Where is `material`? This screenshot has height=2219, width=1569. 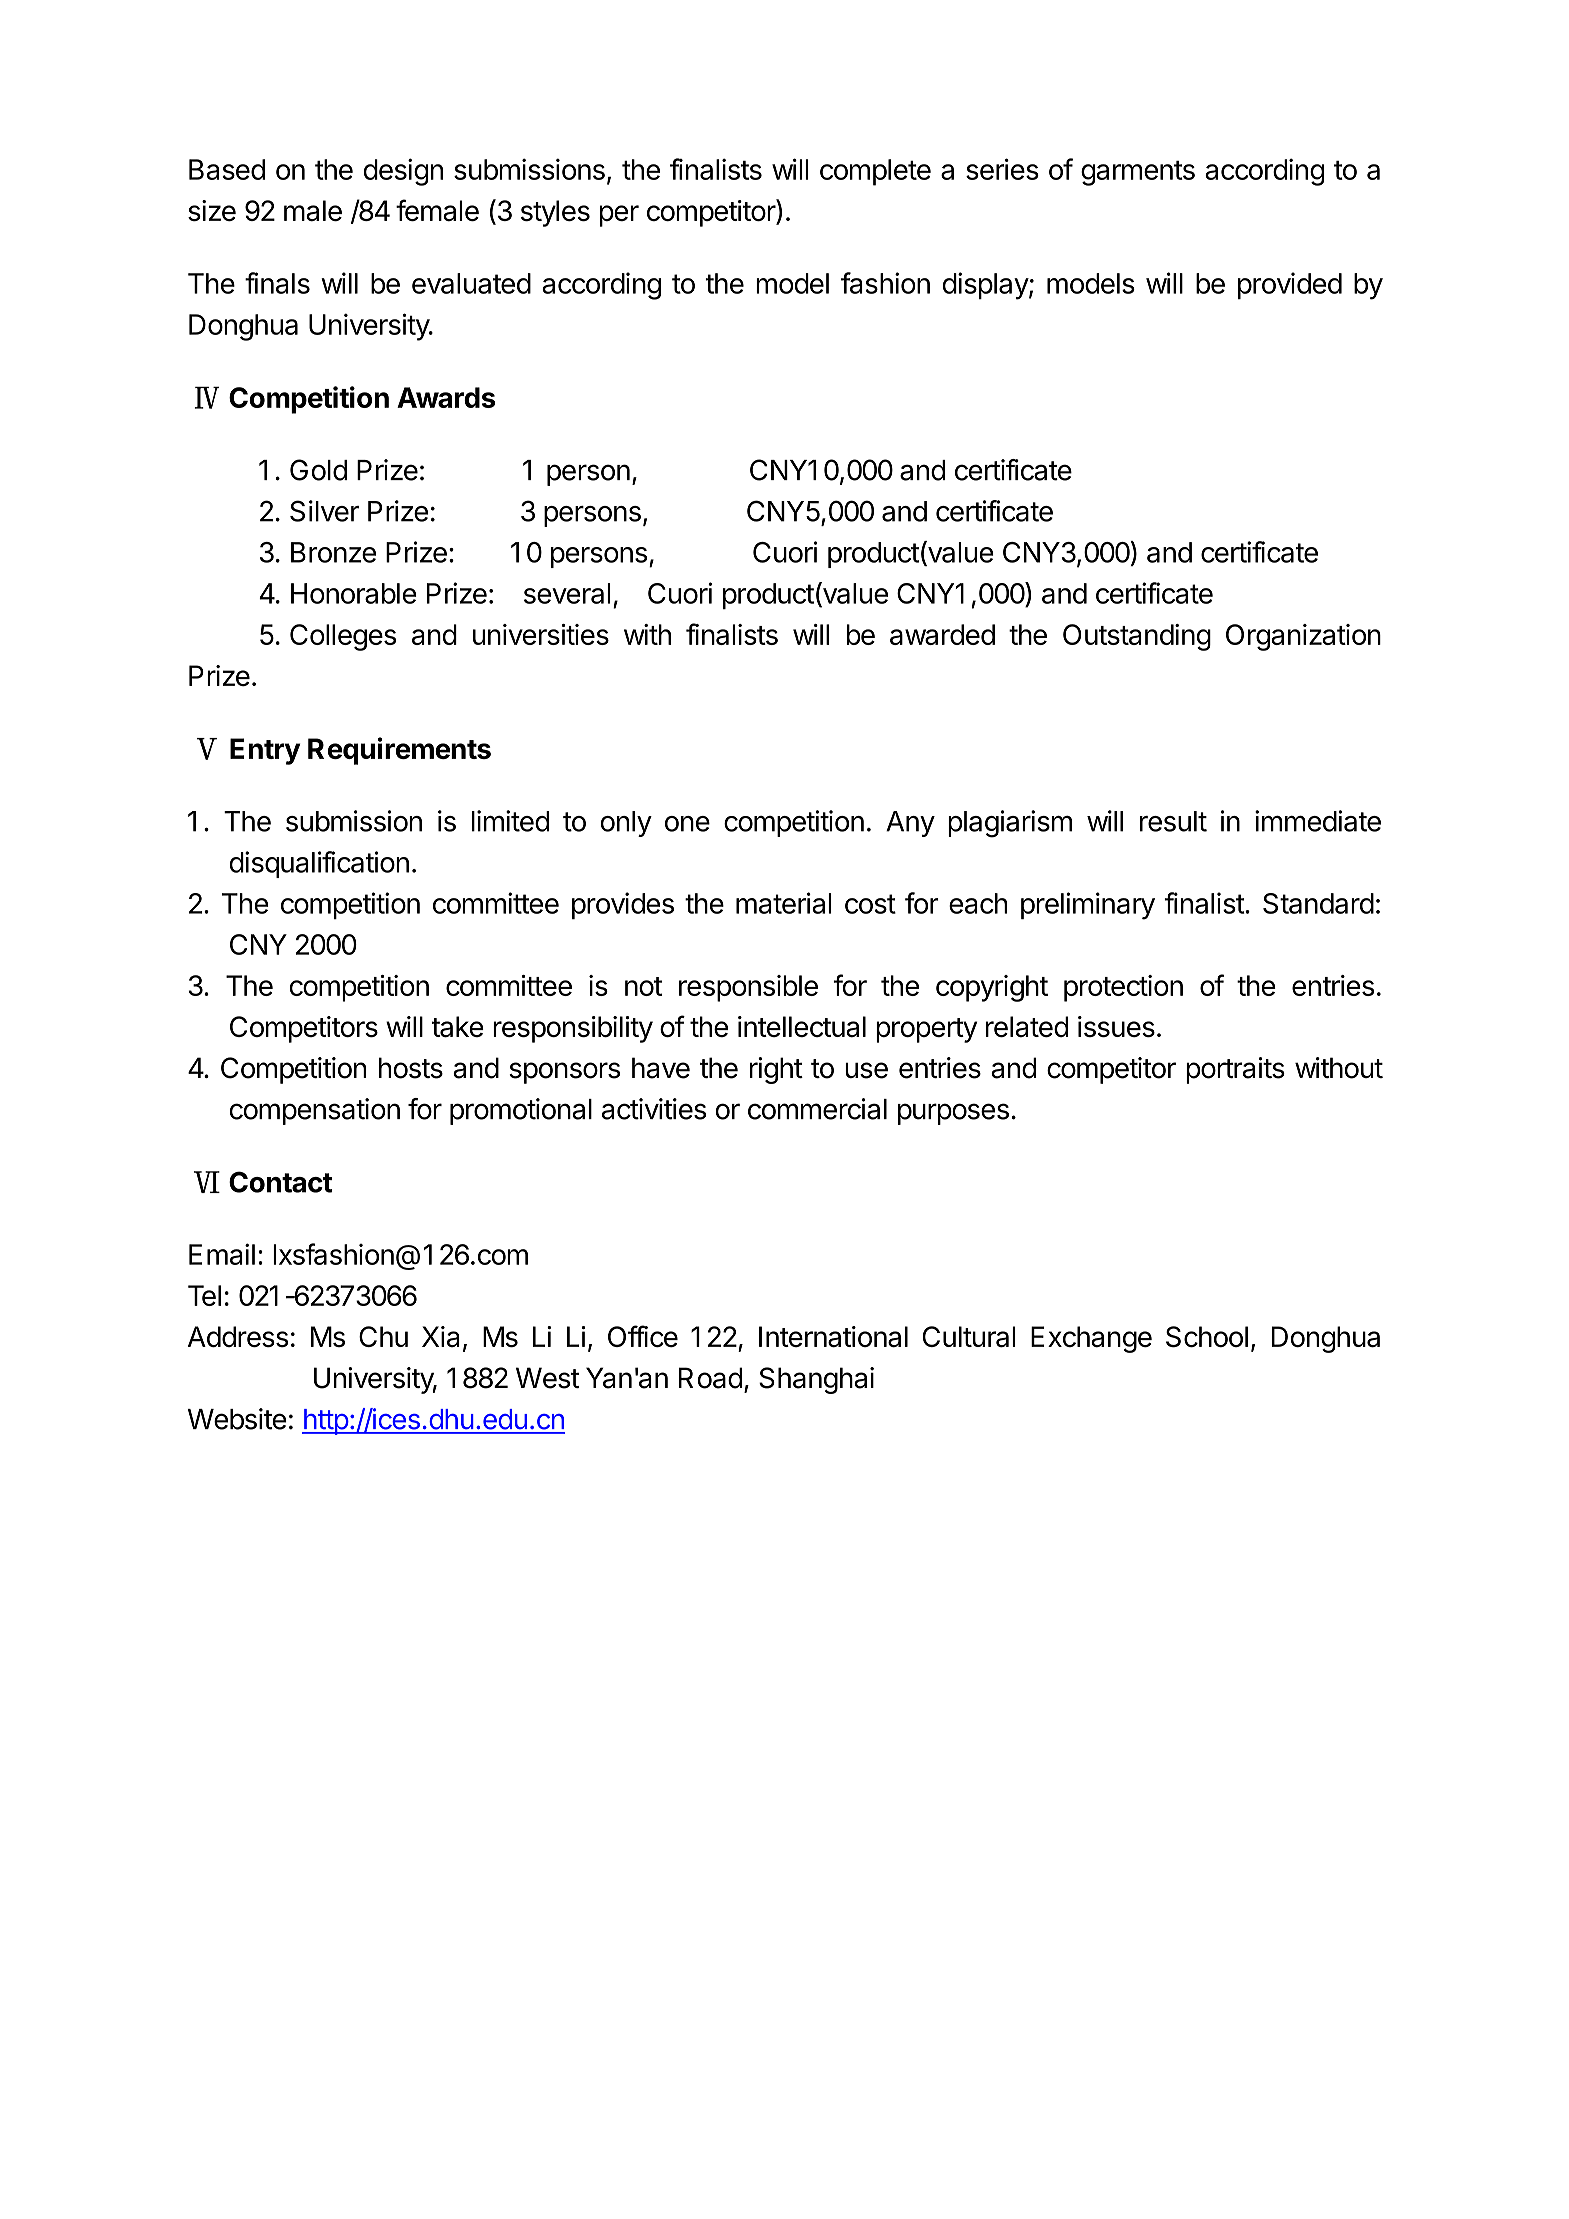
material is located at coordinates (784, 903).
